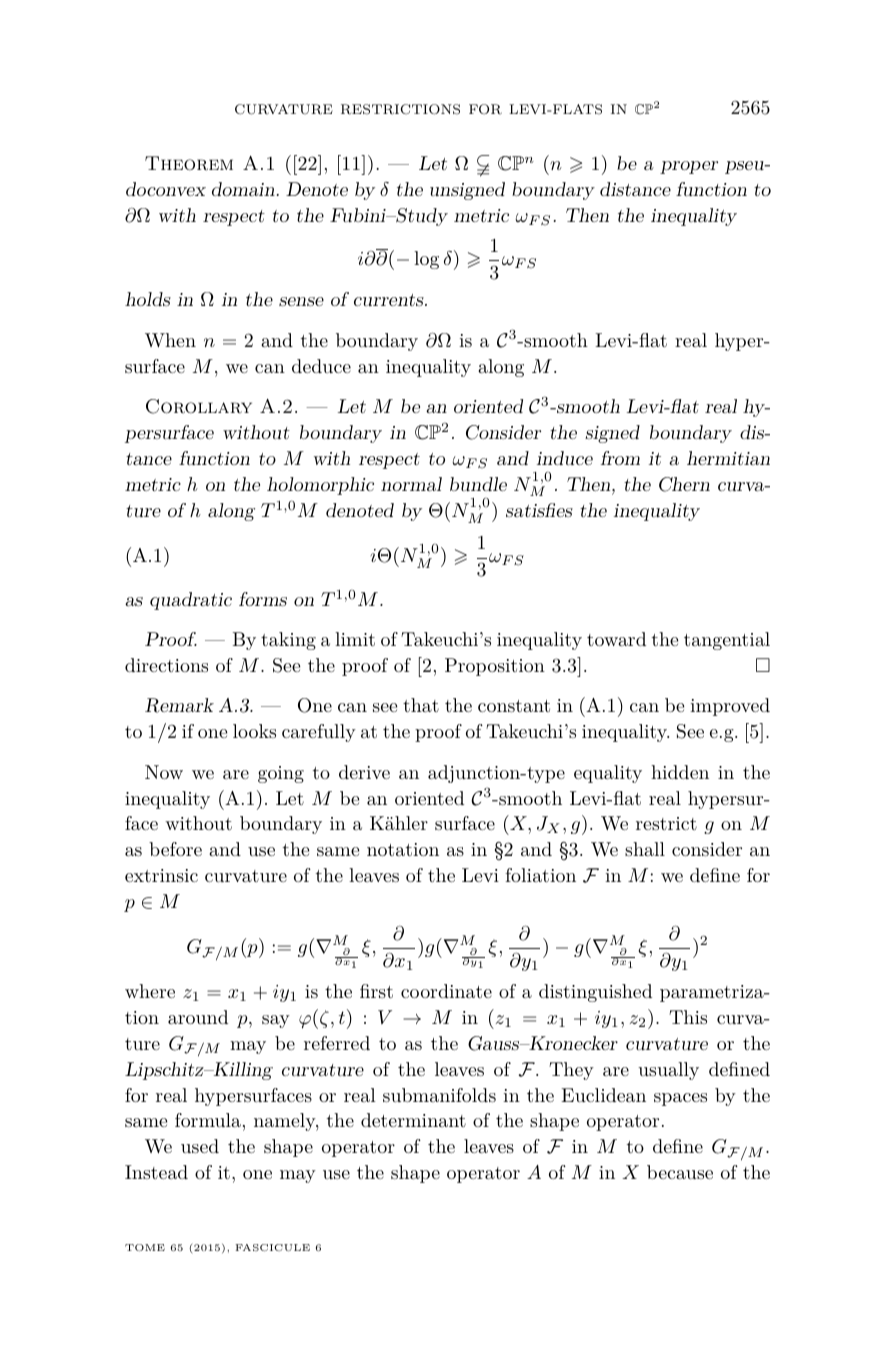 The width and height of the document is (896, 1362). What do you see at coordinates (175, 849) in the document?
I see `before` at bounding box center [175, 849].
